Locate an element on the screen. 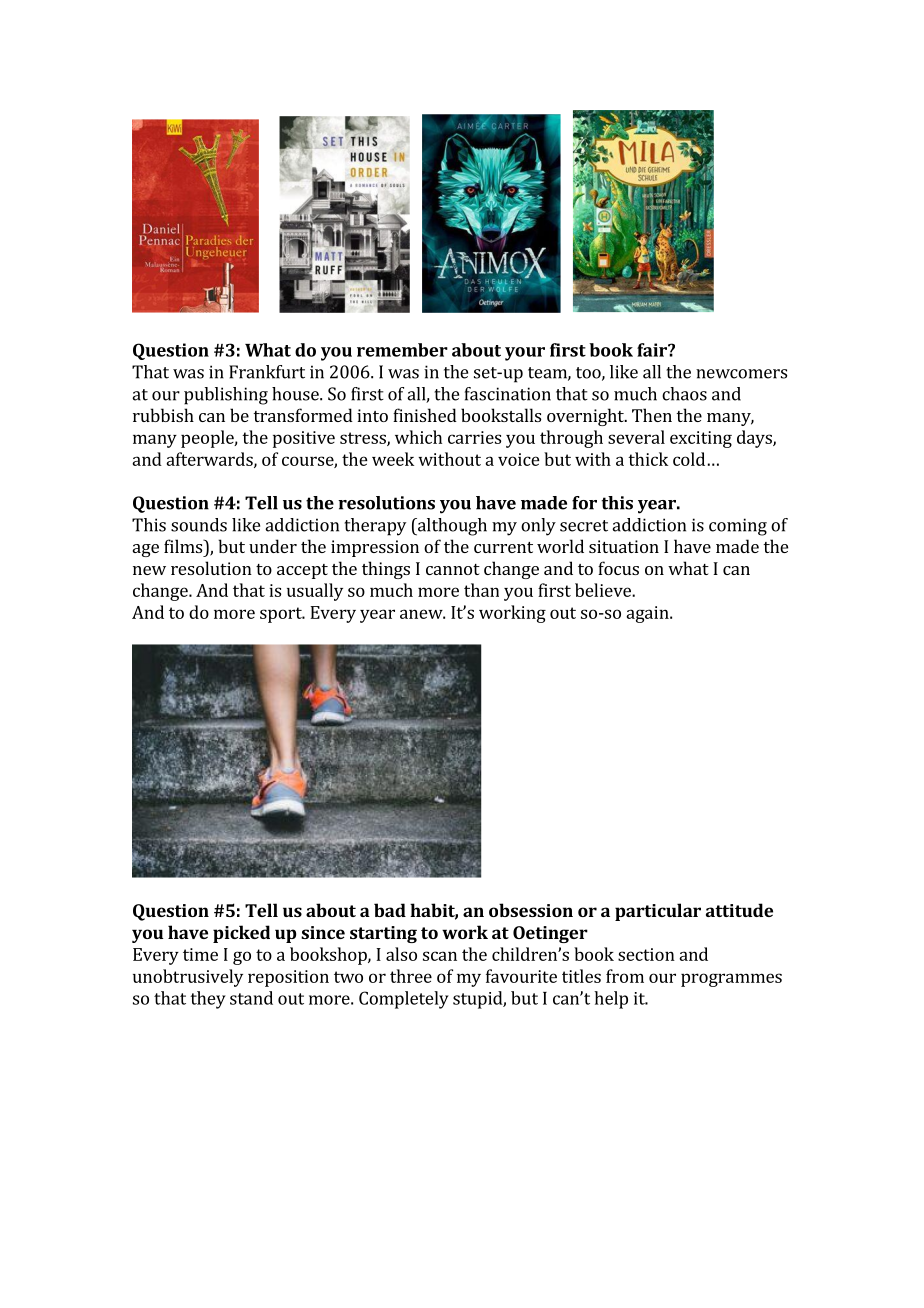 The height and width of the screenshot is (1308, 924). particular is located at coordinates (658, 912).
